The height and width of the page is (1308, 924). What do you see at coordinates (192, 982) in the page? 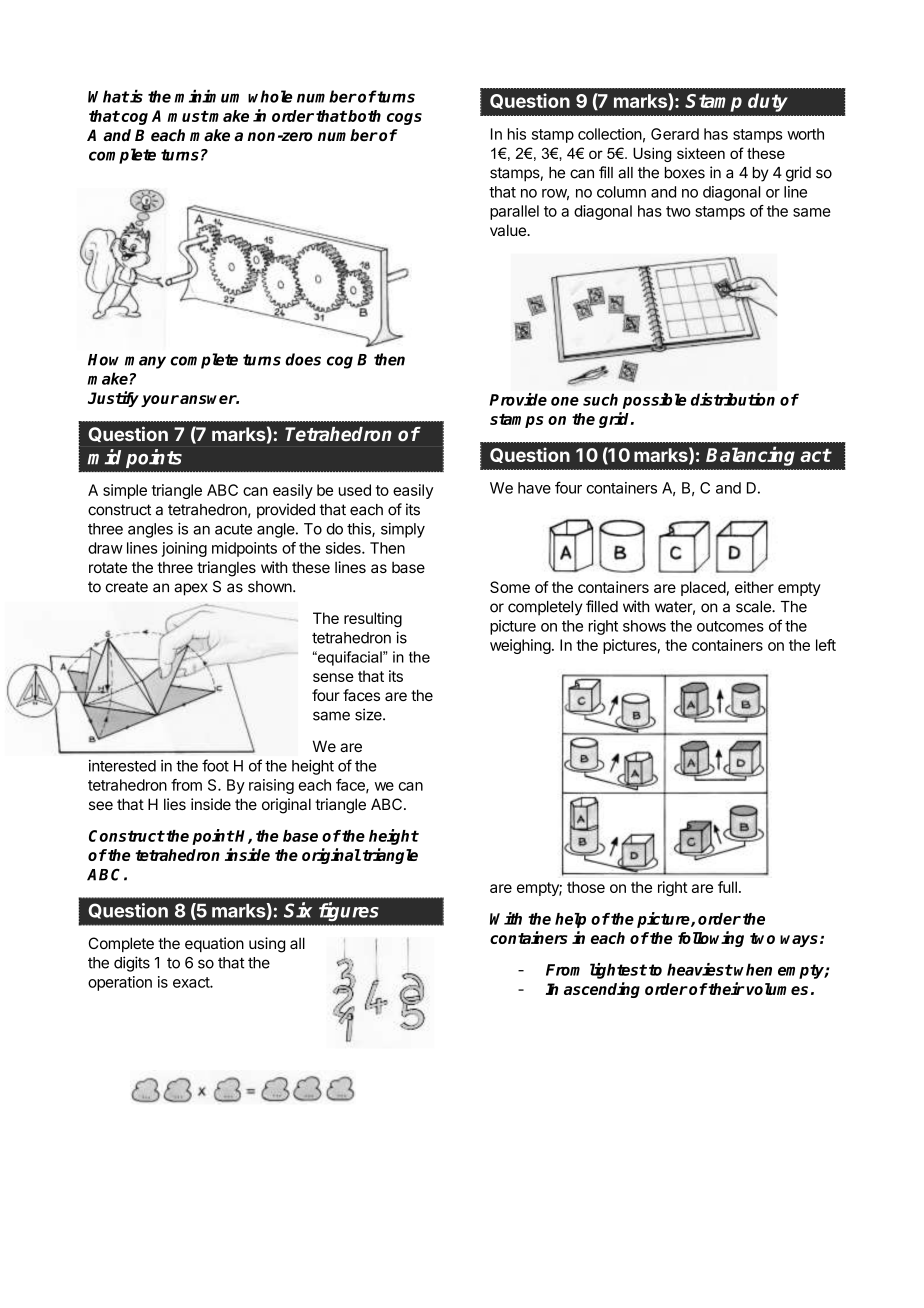
I see `exact` at bounding box center [192, 982].
